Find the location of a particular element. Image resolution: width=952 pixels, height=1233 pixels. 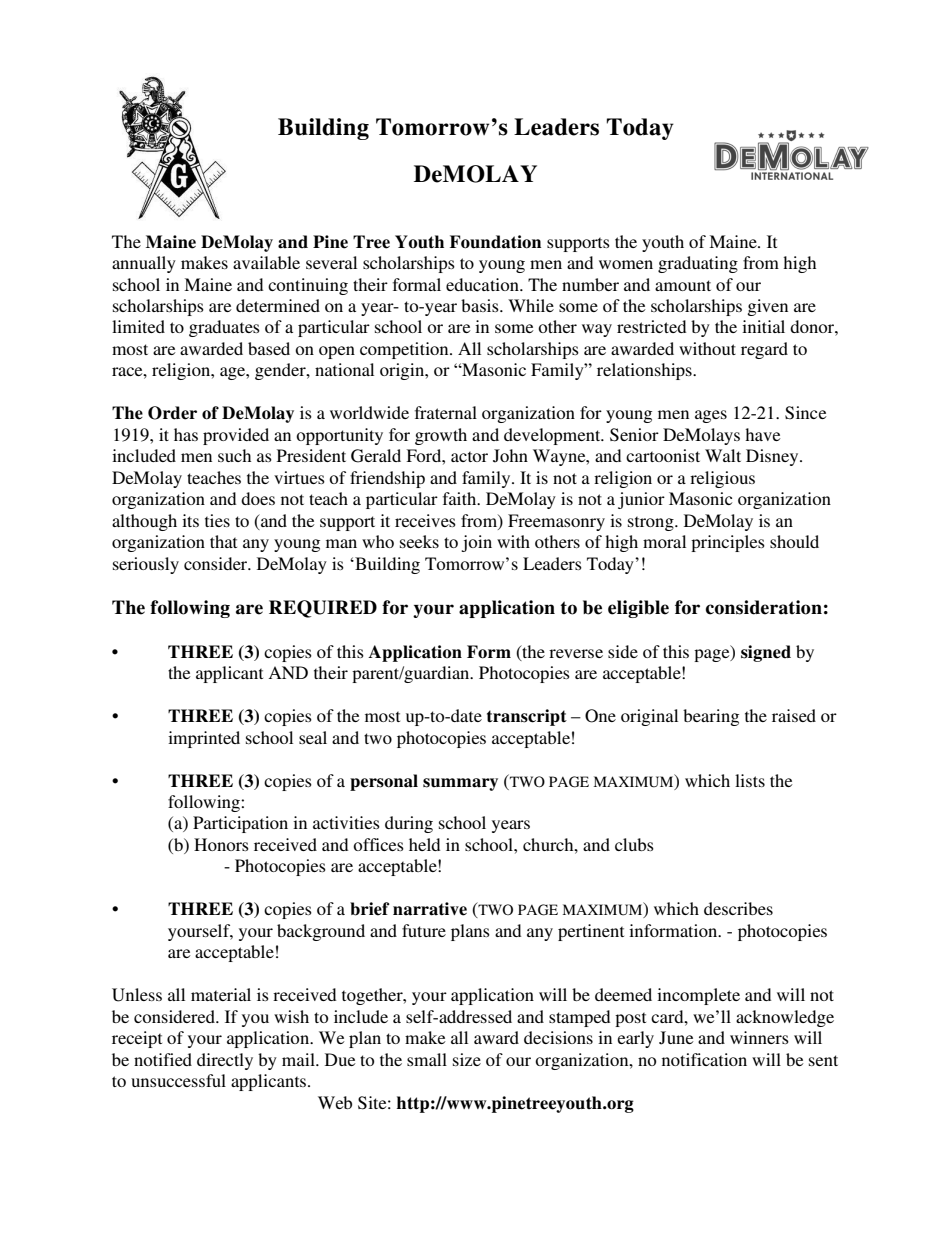

available is located at coordinates (266, 262).
